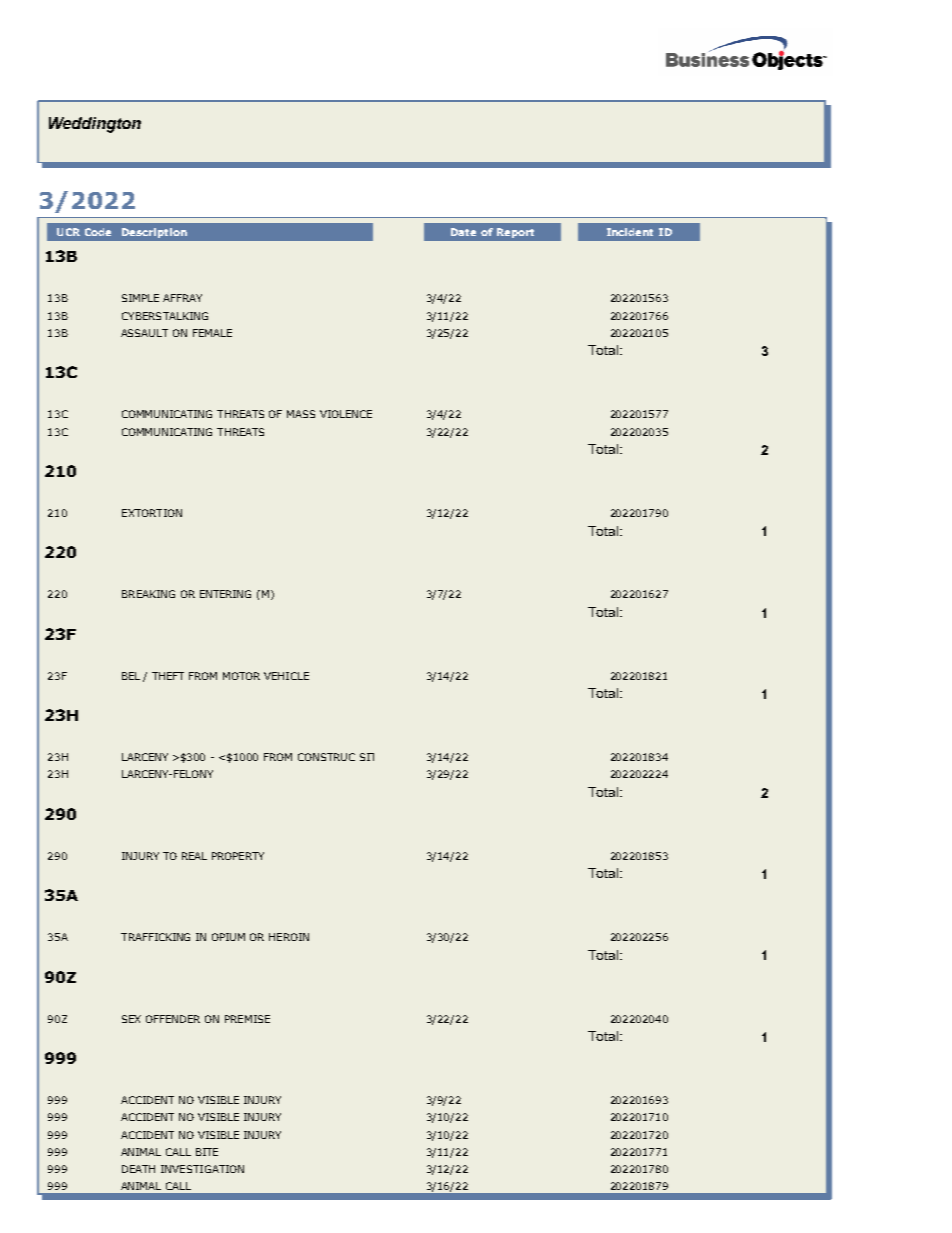 This screenshot has width=952, height=1233. I want to click on Date, so click(463, 232).
